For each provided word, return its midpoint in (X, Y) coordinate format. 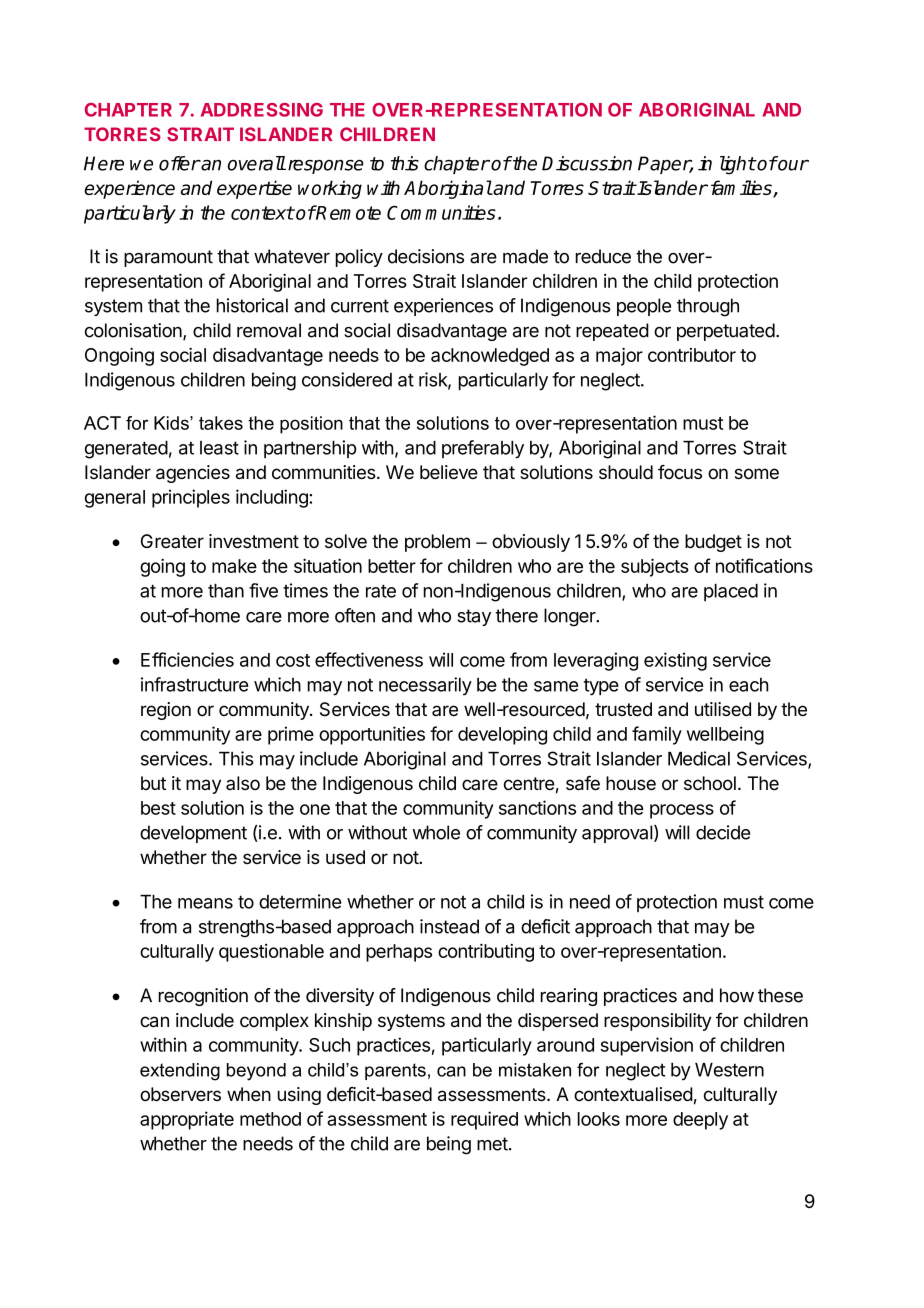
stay (474, 617)
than (226, 591)
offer (179, 163)
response (324, 167)
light (738, 165)
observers (180, 1094)
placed (731, 592)
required (484, 1120)
